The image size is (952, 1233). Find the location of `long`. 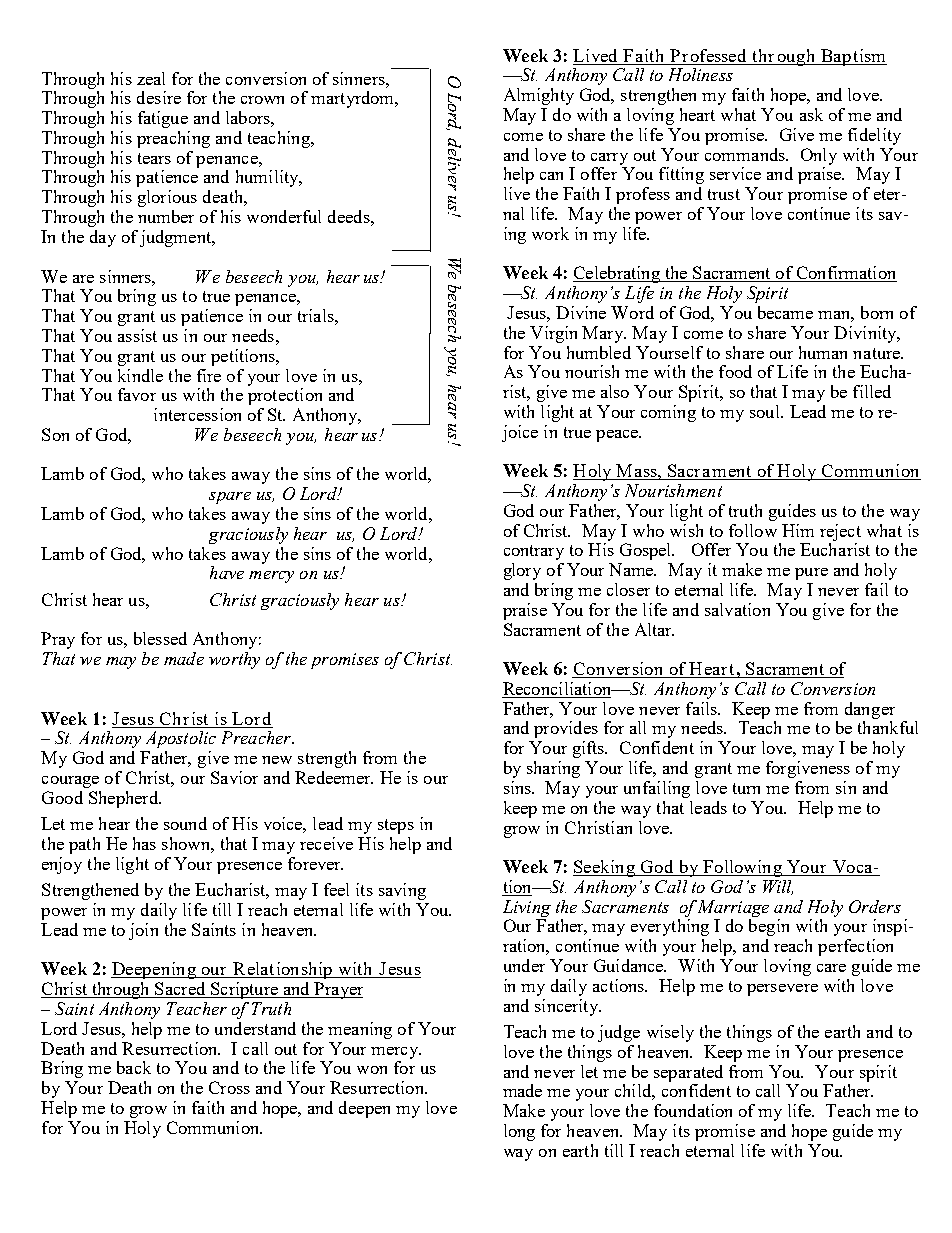

long is located at coordinates (519, 1132).
